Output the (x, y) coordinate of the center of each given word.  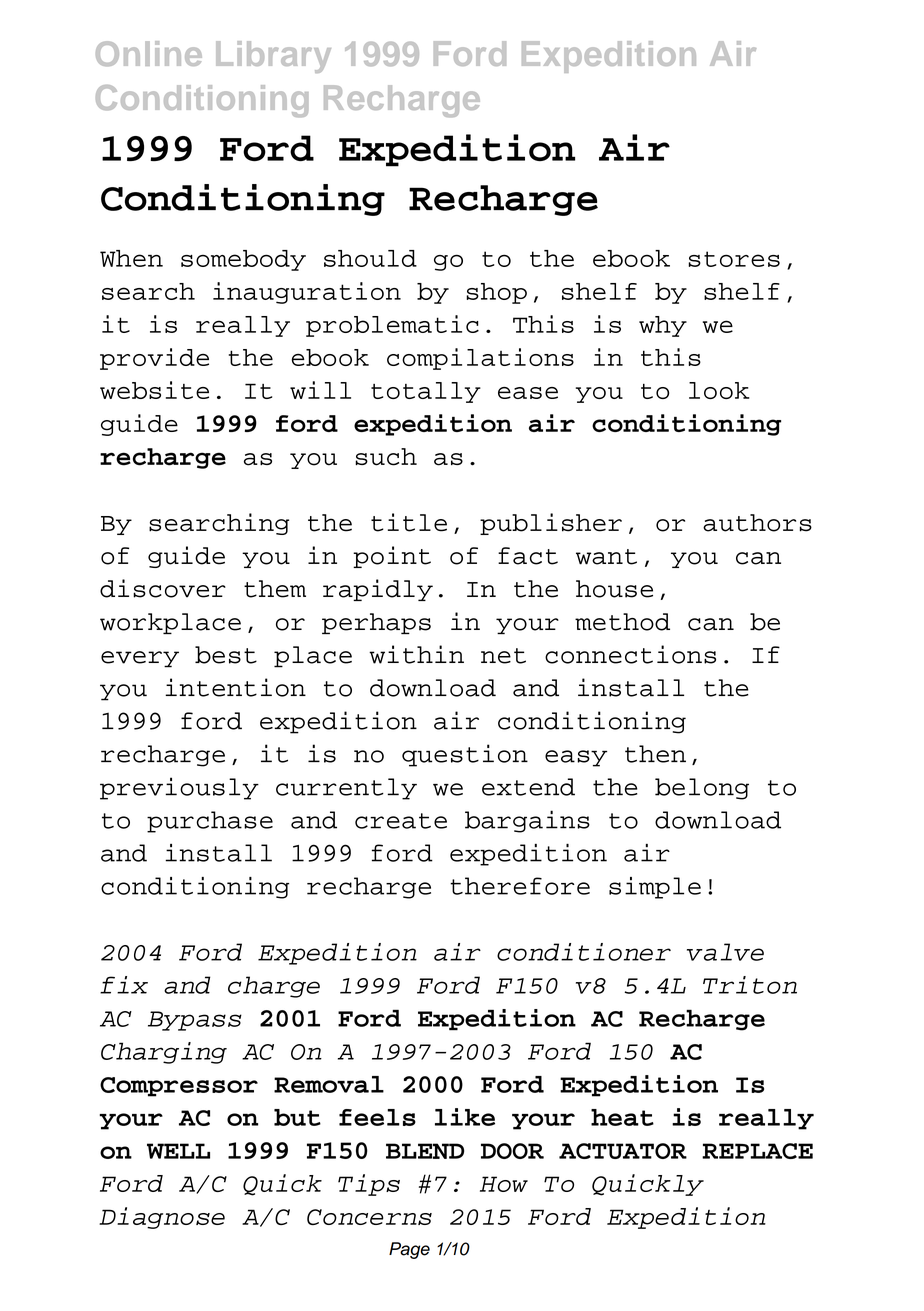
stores (734, 259)
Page (409, 1250)
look (719, 390)
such (386, 457)
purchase (210, 822)
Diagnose (162, 1218)
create (401, 821)
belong (702, 789)
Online (149, 53)
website (154, 390)
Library (273, 57)
